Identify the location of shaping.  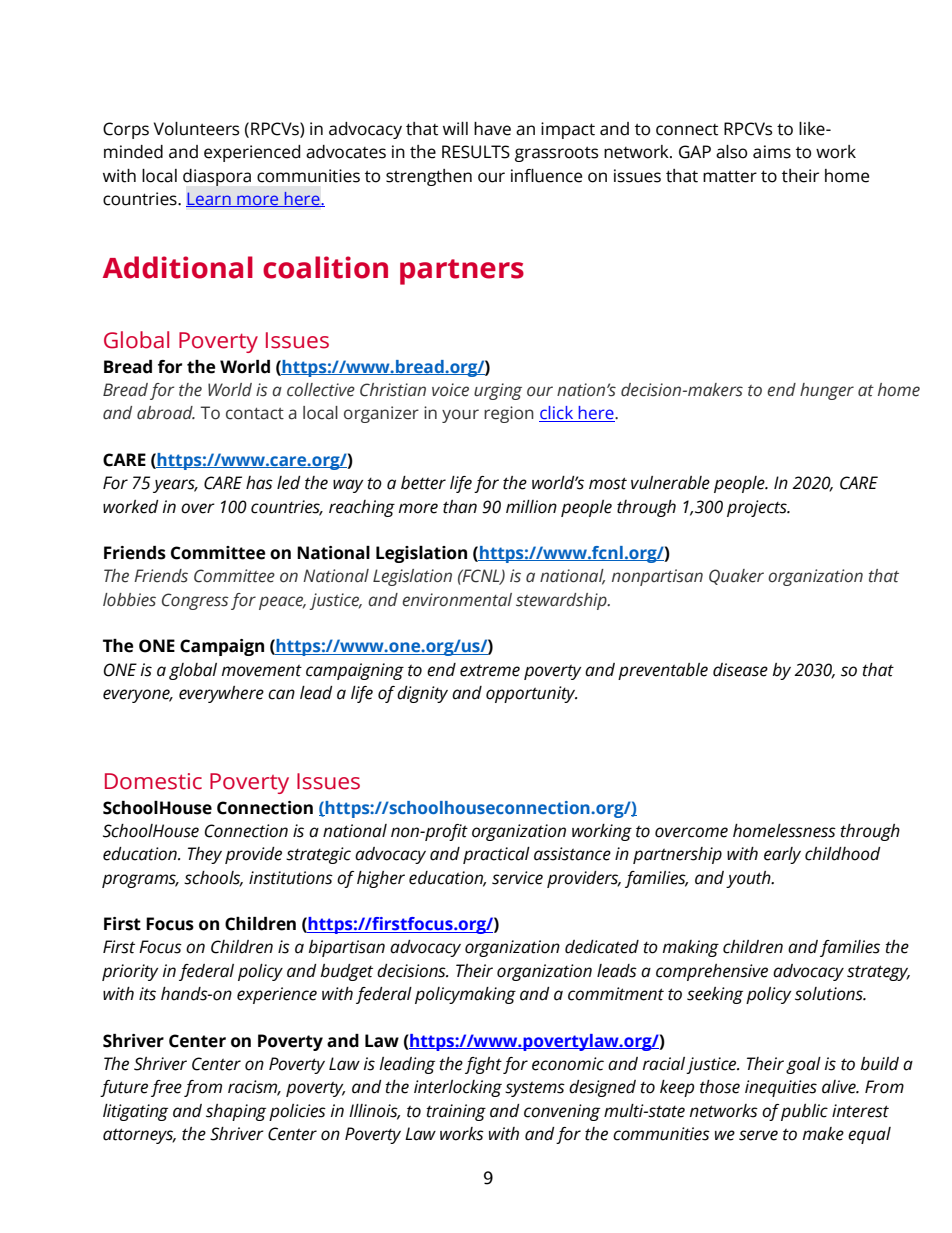
(236, 1112).
